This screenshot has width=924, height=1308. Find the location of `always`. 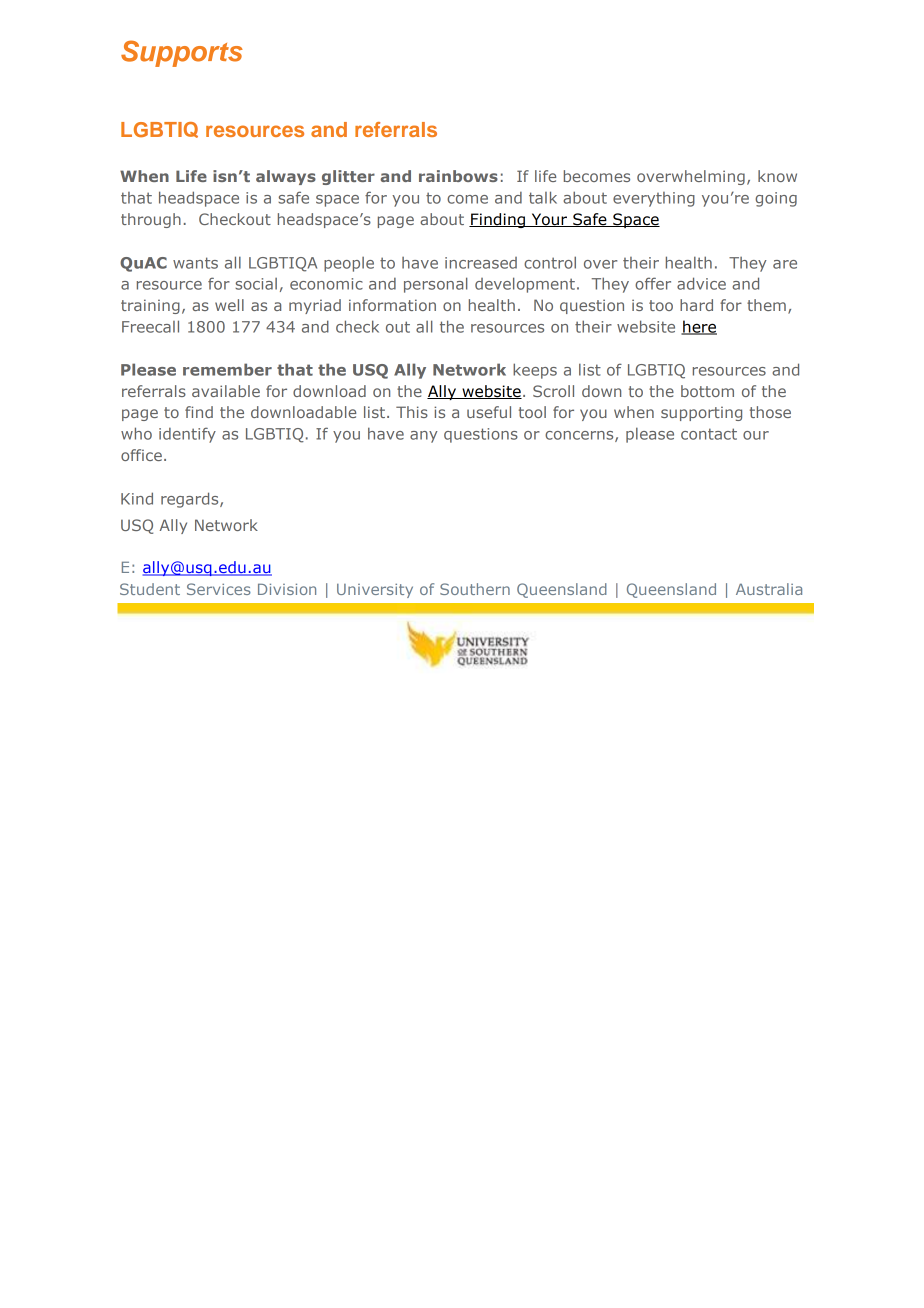

always is located at coordinates (286, 177).
